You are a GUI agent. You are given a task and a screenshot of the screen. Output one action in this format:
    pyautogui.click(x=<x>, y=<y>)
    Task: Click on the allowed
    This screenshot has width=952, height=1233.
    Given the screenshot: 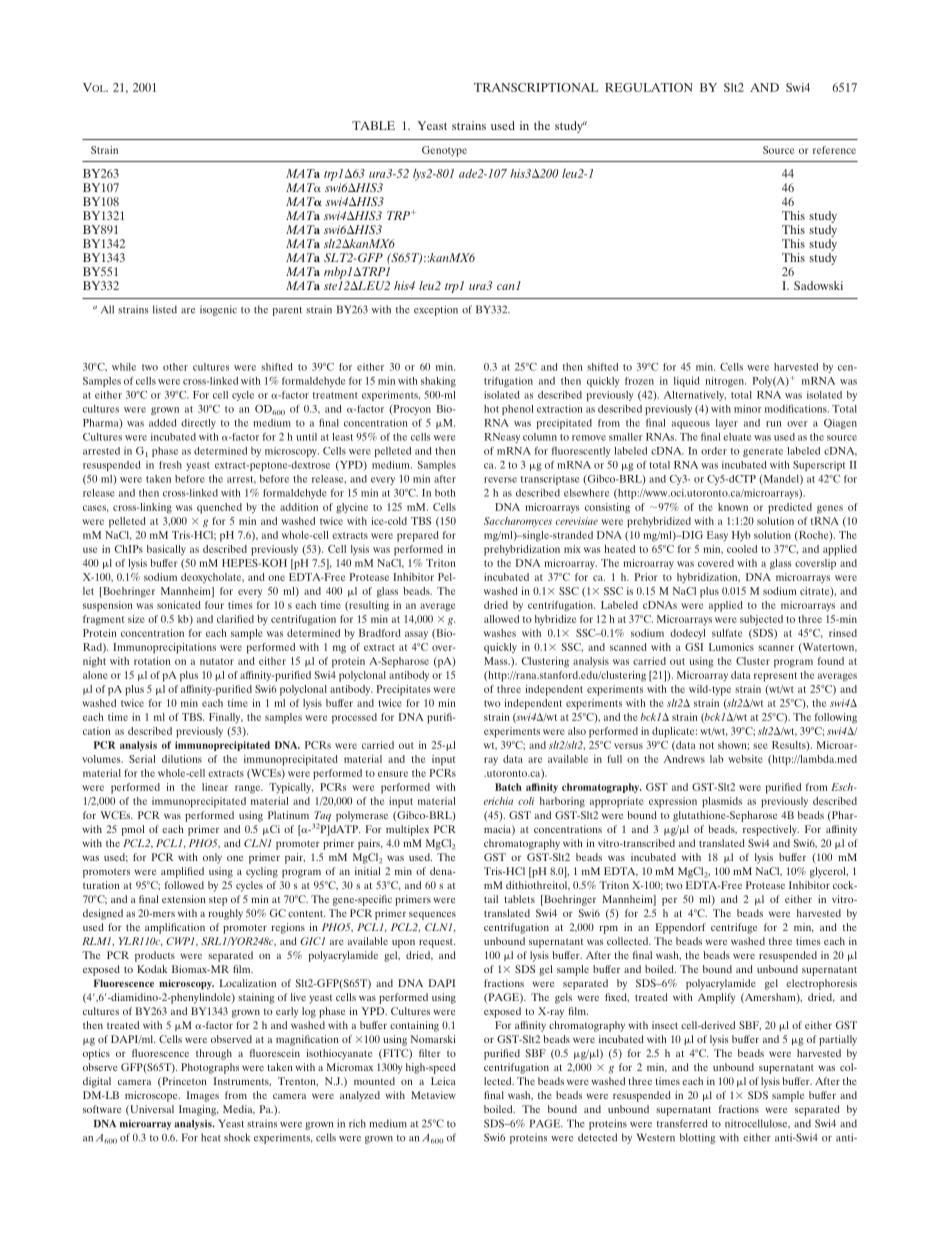 What is the action you would take?
    pyautogui.click(x=501, y=619)
